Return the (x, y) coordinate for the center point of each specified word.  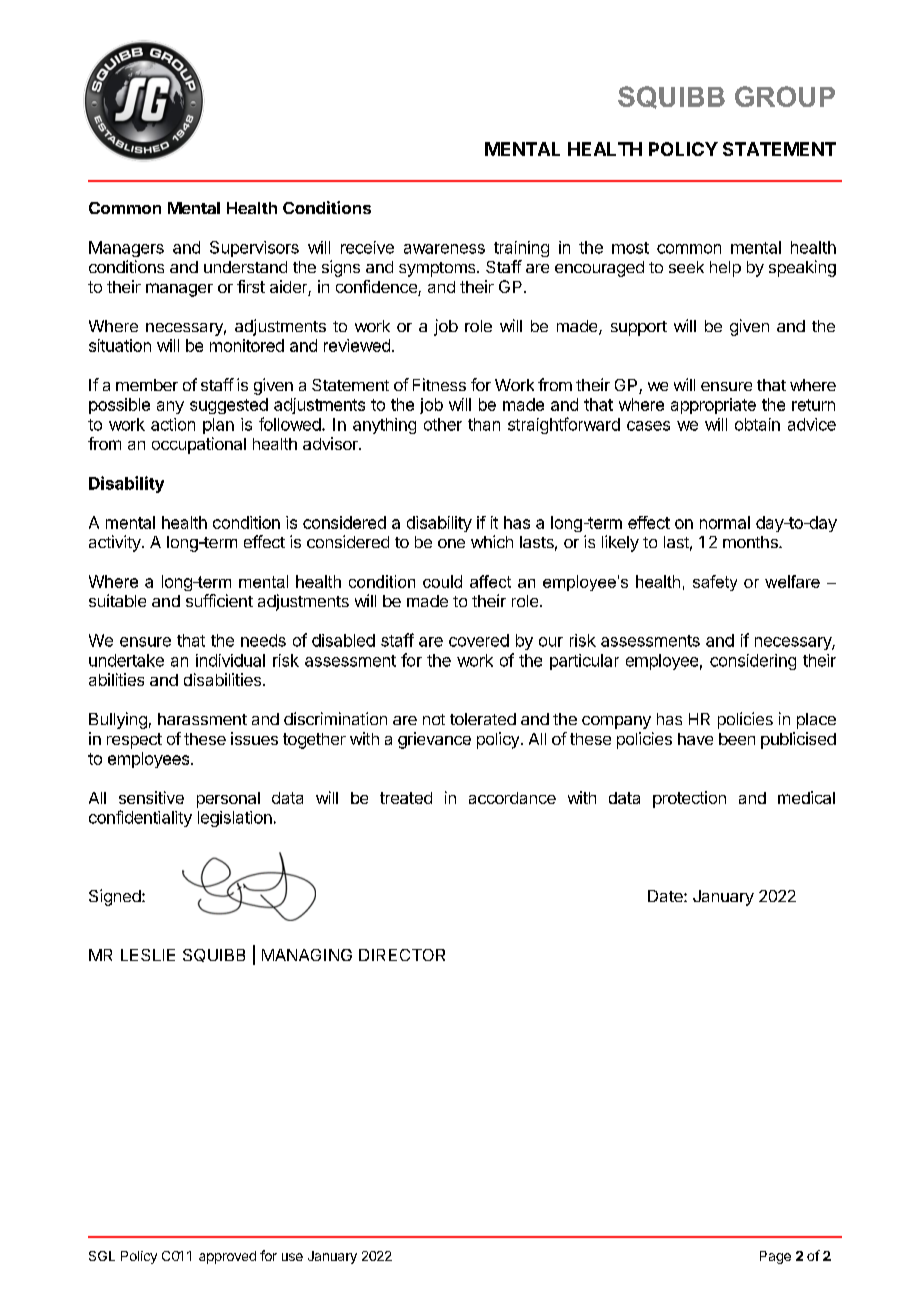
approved (227, 1257)
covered (479, 640)
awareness (444, 249)
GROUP (785, 96)
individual (230, 660)
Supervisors (254, 249)
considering (753, 662)
